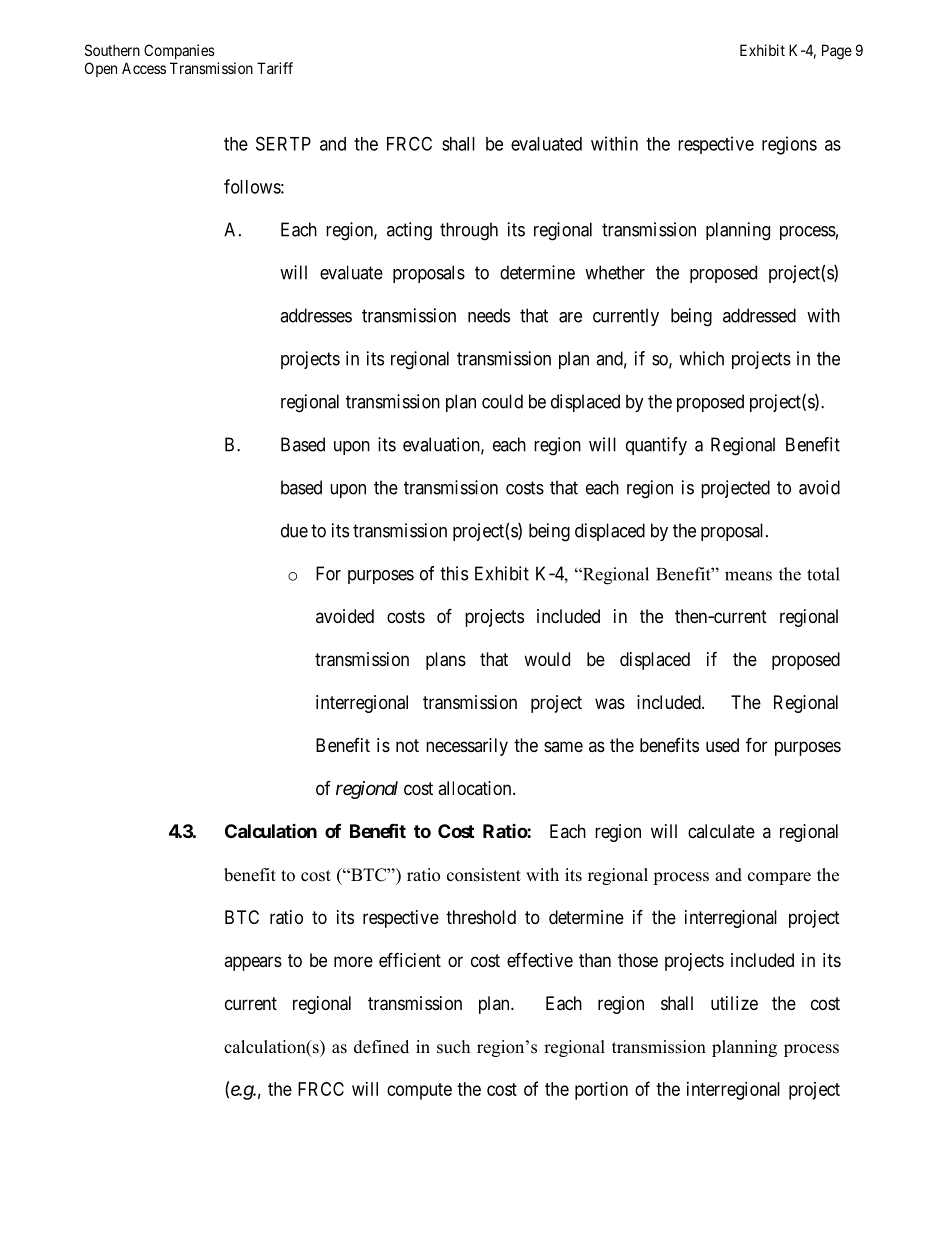 The image size is (952, 1233). Describe the element at coordinates (701, 358) in the screenshot. I see `which` at that location.
